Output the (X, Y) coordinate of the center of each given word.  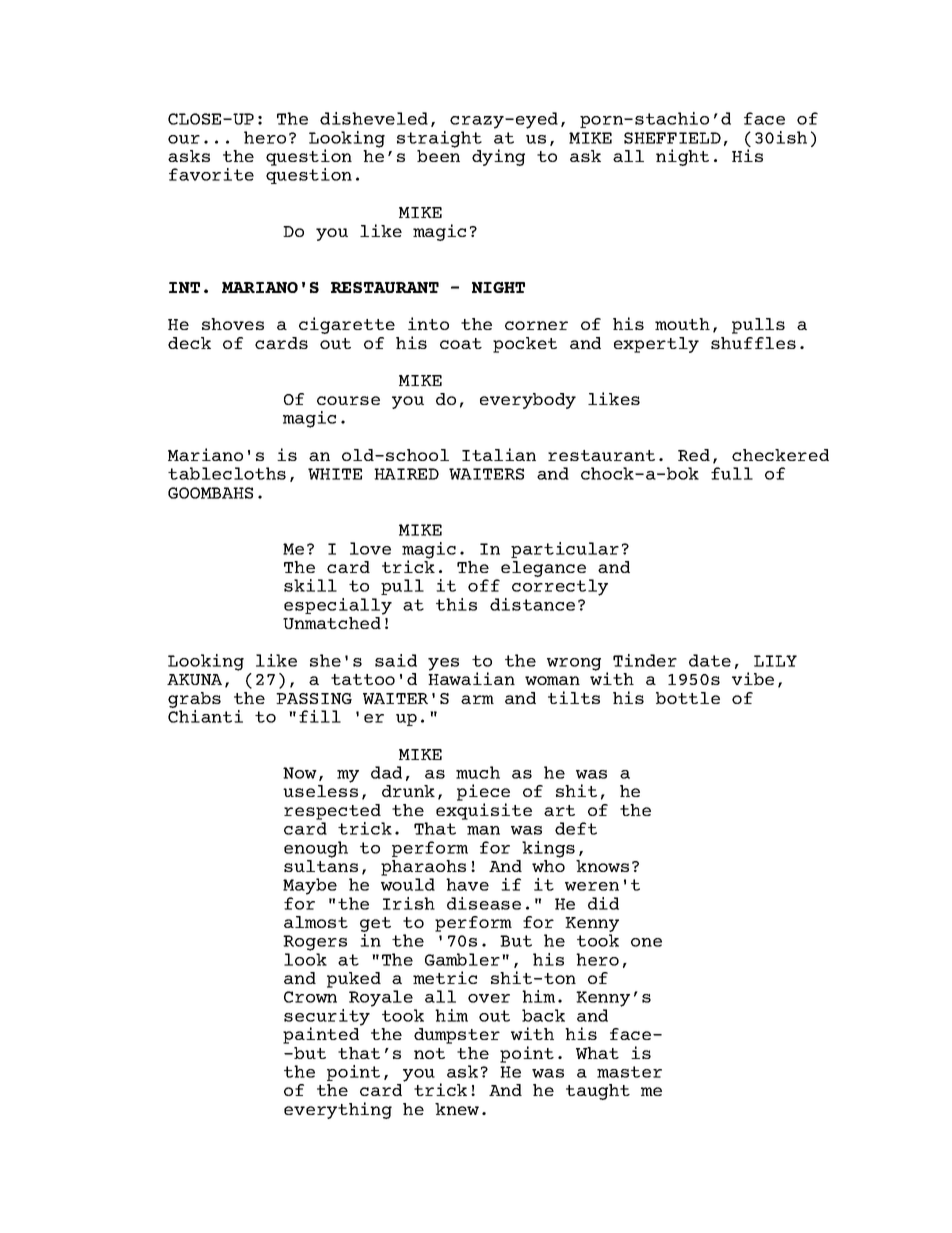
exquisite (484, 811)
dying (498, 157)
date (710, 660)
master (629, 1072)
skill (310, 585)
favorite (211, 174)
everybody (528, 401)
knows (602, 866)
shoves (233, 324)
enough (316, 849)
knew (457, 1109)
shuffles (753, 343)
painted (322, 1034)
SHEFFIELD (672, 138)
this (456, 604)
